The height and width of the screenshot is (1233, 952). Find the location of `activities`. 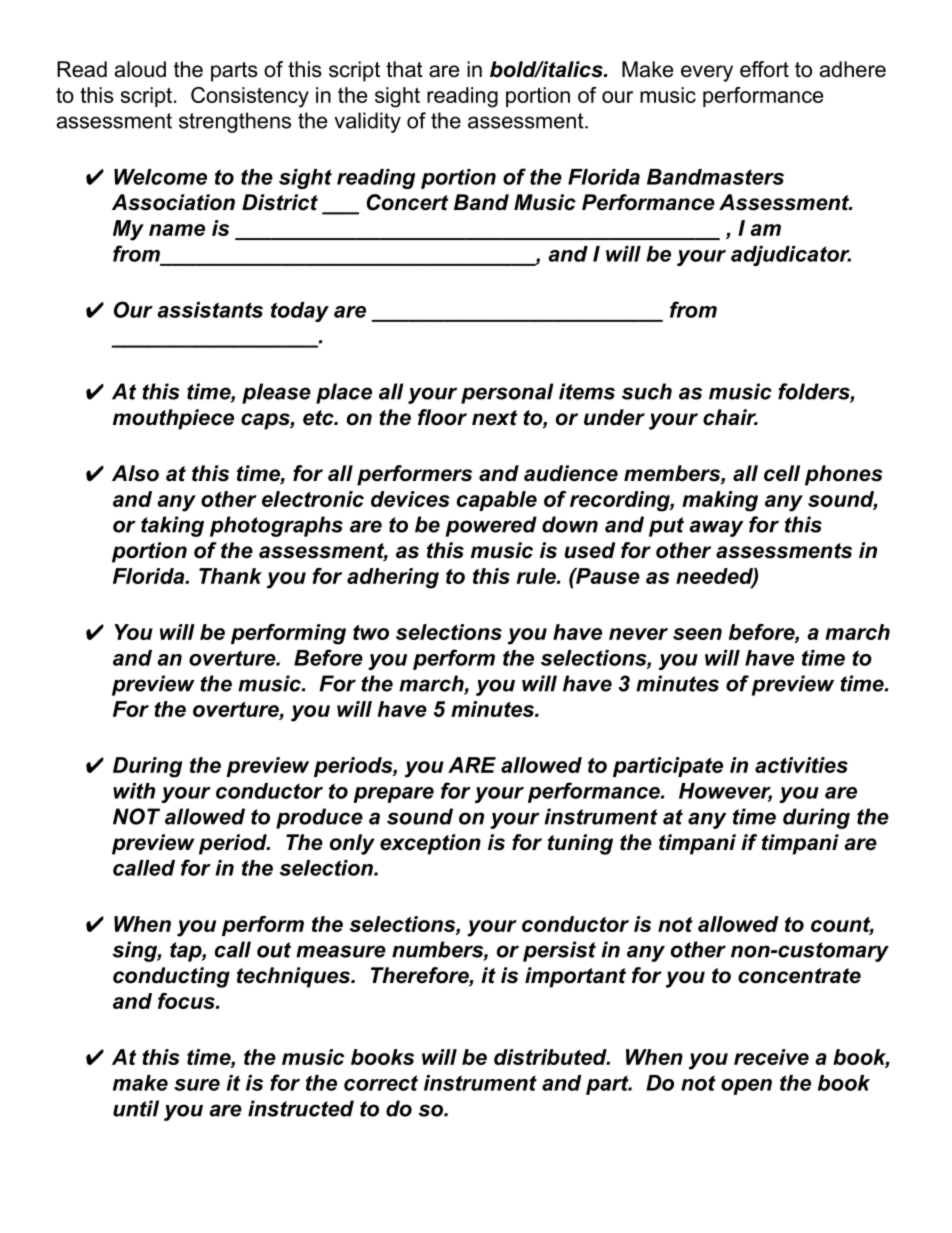

activities is located at coordinates (801, 765).
